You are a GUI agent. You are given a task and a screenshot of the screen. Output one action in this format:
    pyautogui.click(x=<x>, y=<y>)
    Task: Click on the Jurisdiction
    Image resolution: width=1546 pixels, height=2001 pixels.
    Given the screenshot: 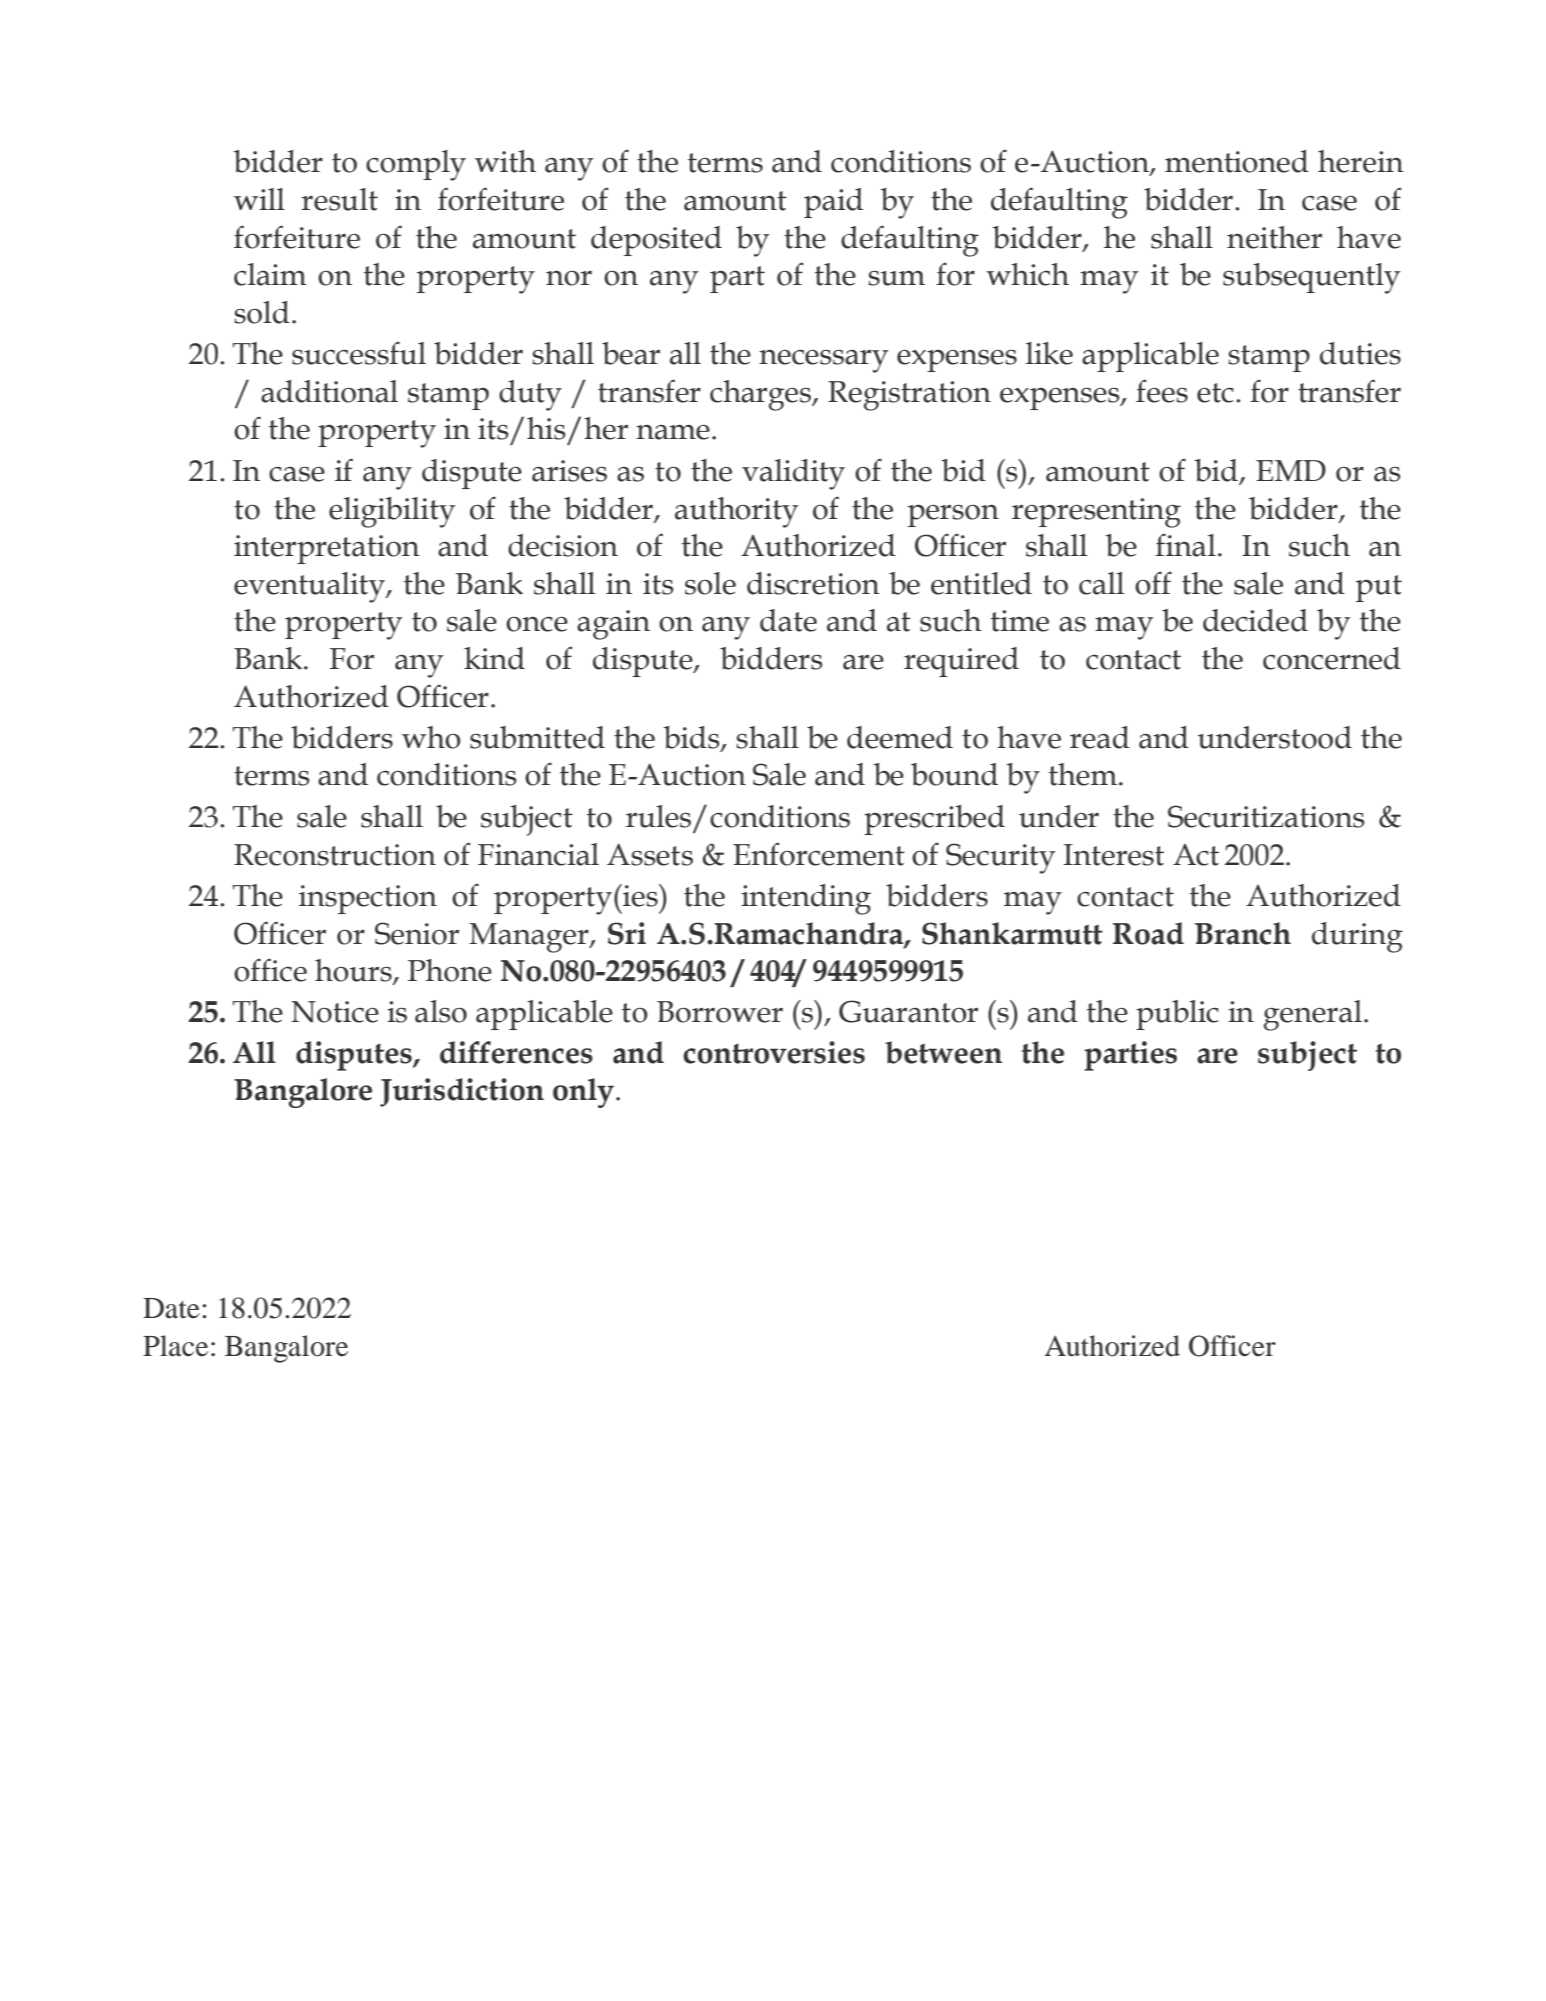 What is the action you would take?
    pyautogui.click(x=462, y=1092)
